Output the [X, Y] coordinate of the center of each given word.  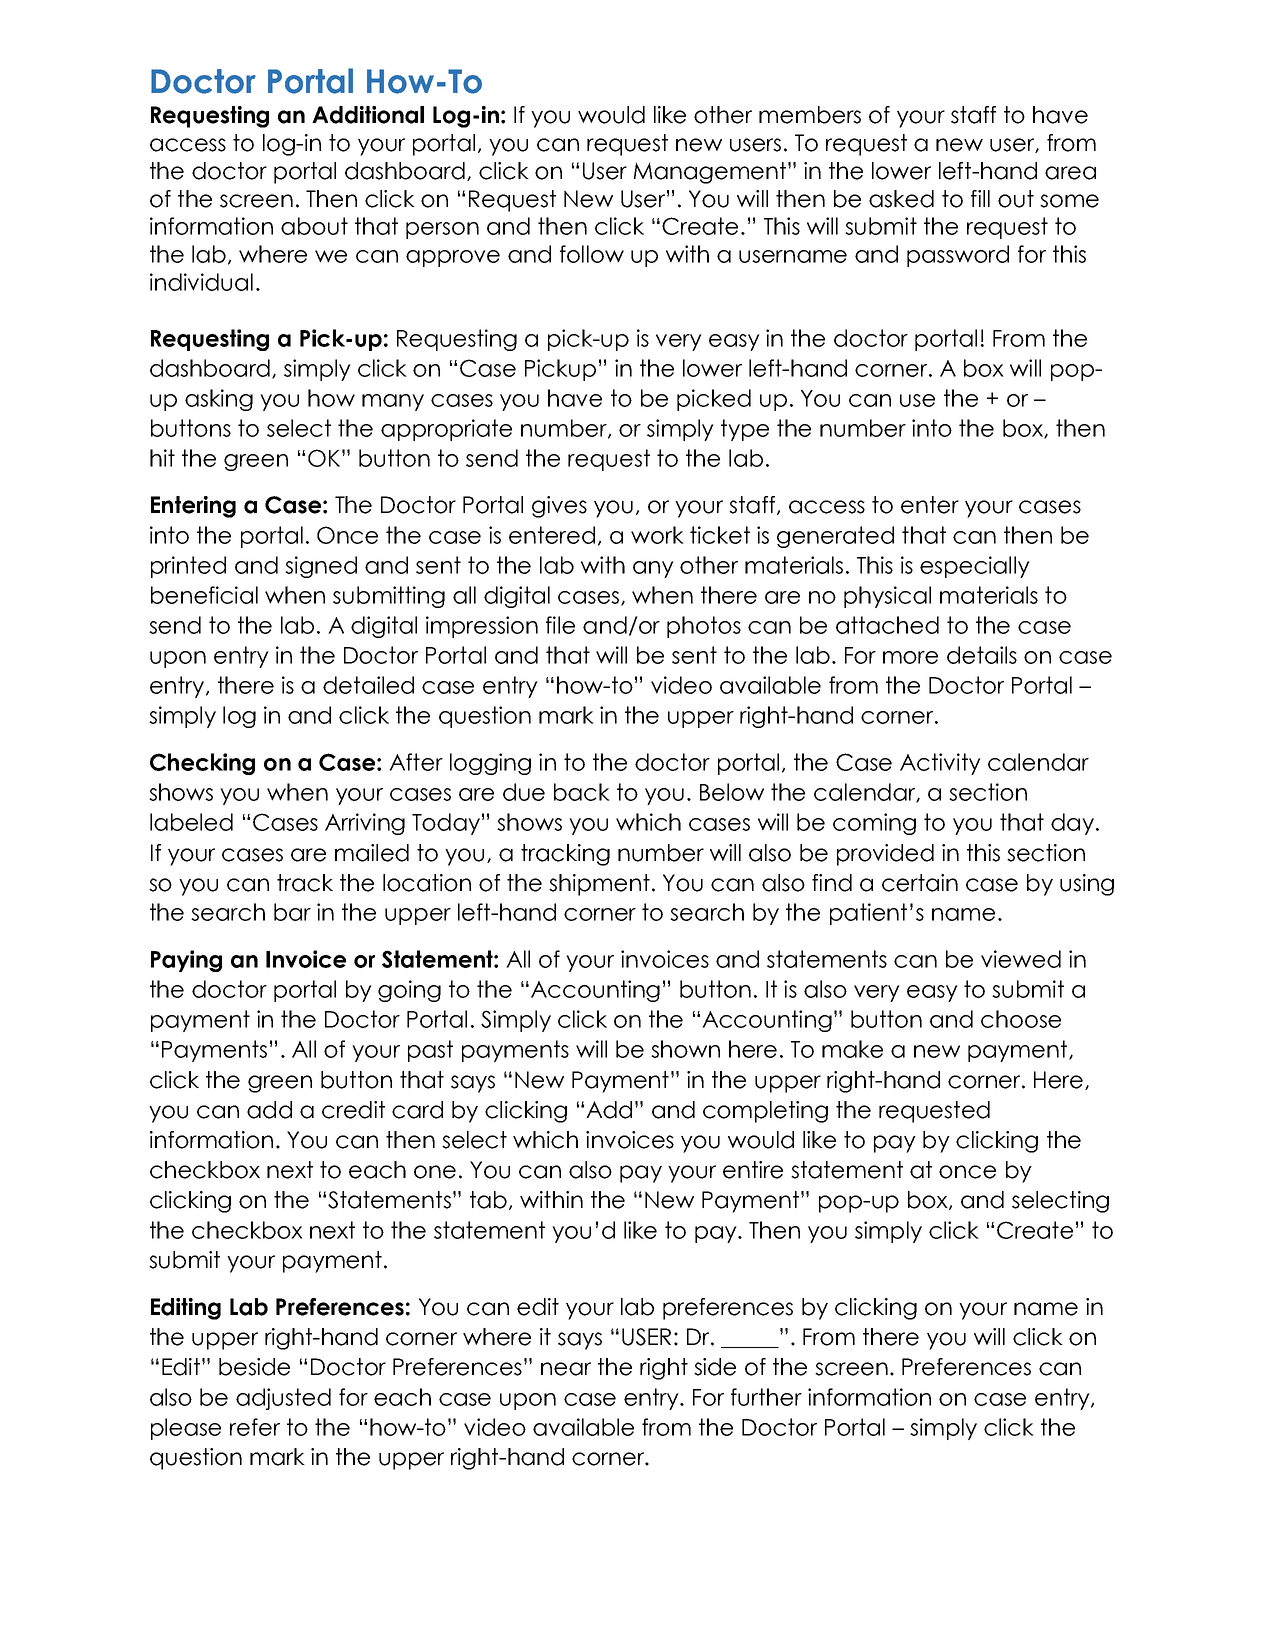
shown [685, 1049]
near [566, 1369]
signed [321, 567]
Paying [186, 961]
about [314, 226]
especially [975, 567]
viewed [1021, 959]
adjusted [283, 1399]
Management [711, 173]
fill [980, 198]
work [657, 535]
